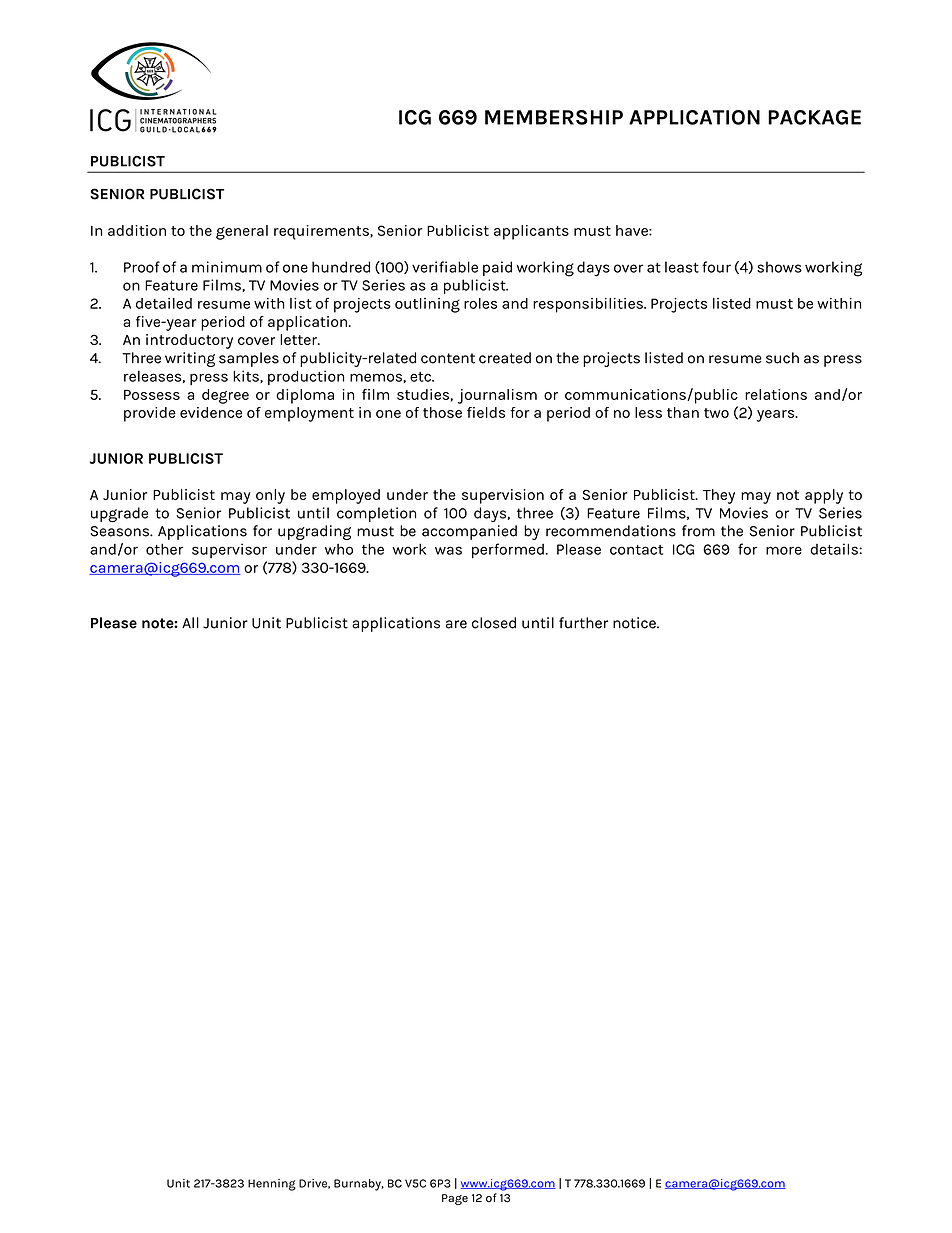 The height and width of the image is (1233, 952). What do you see at coordinates (635, 623) in the image?
I see `notice` at bounding box center [635, 623].
